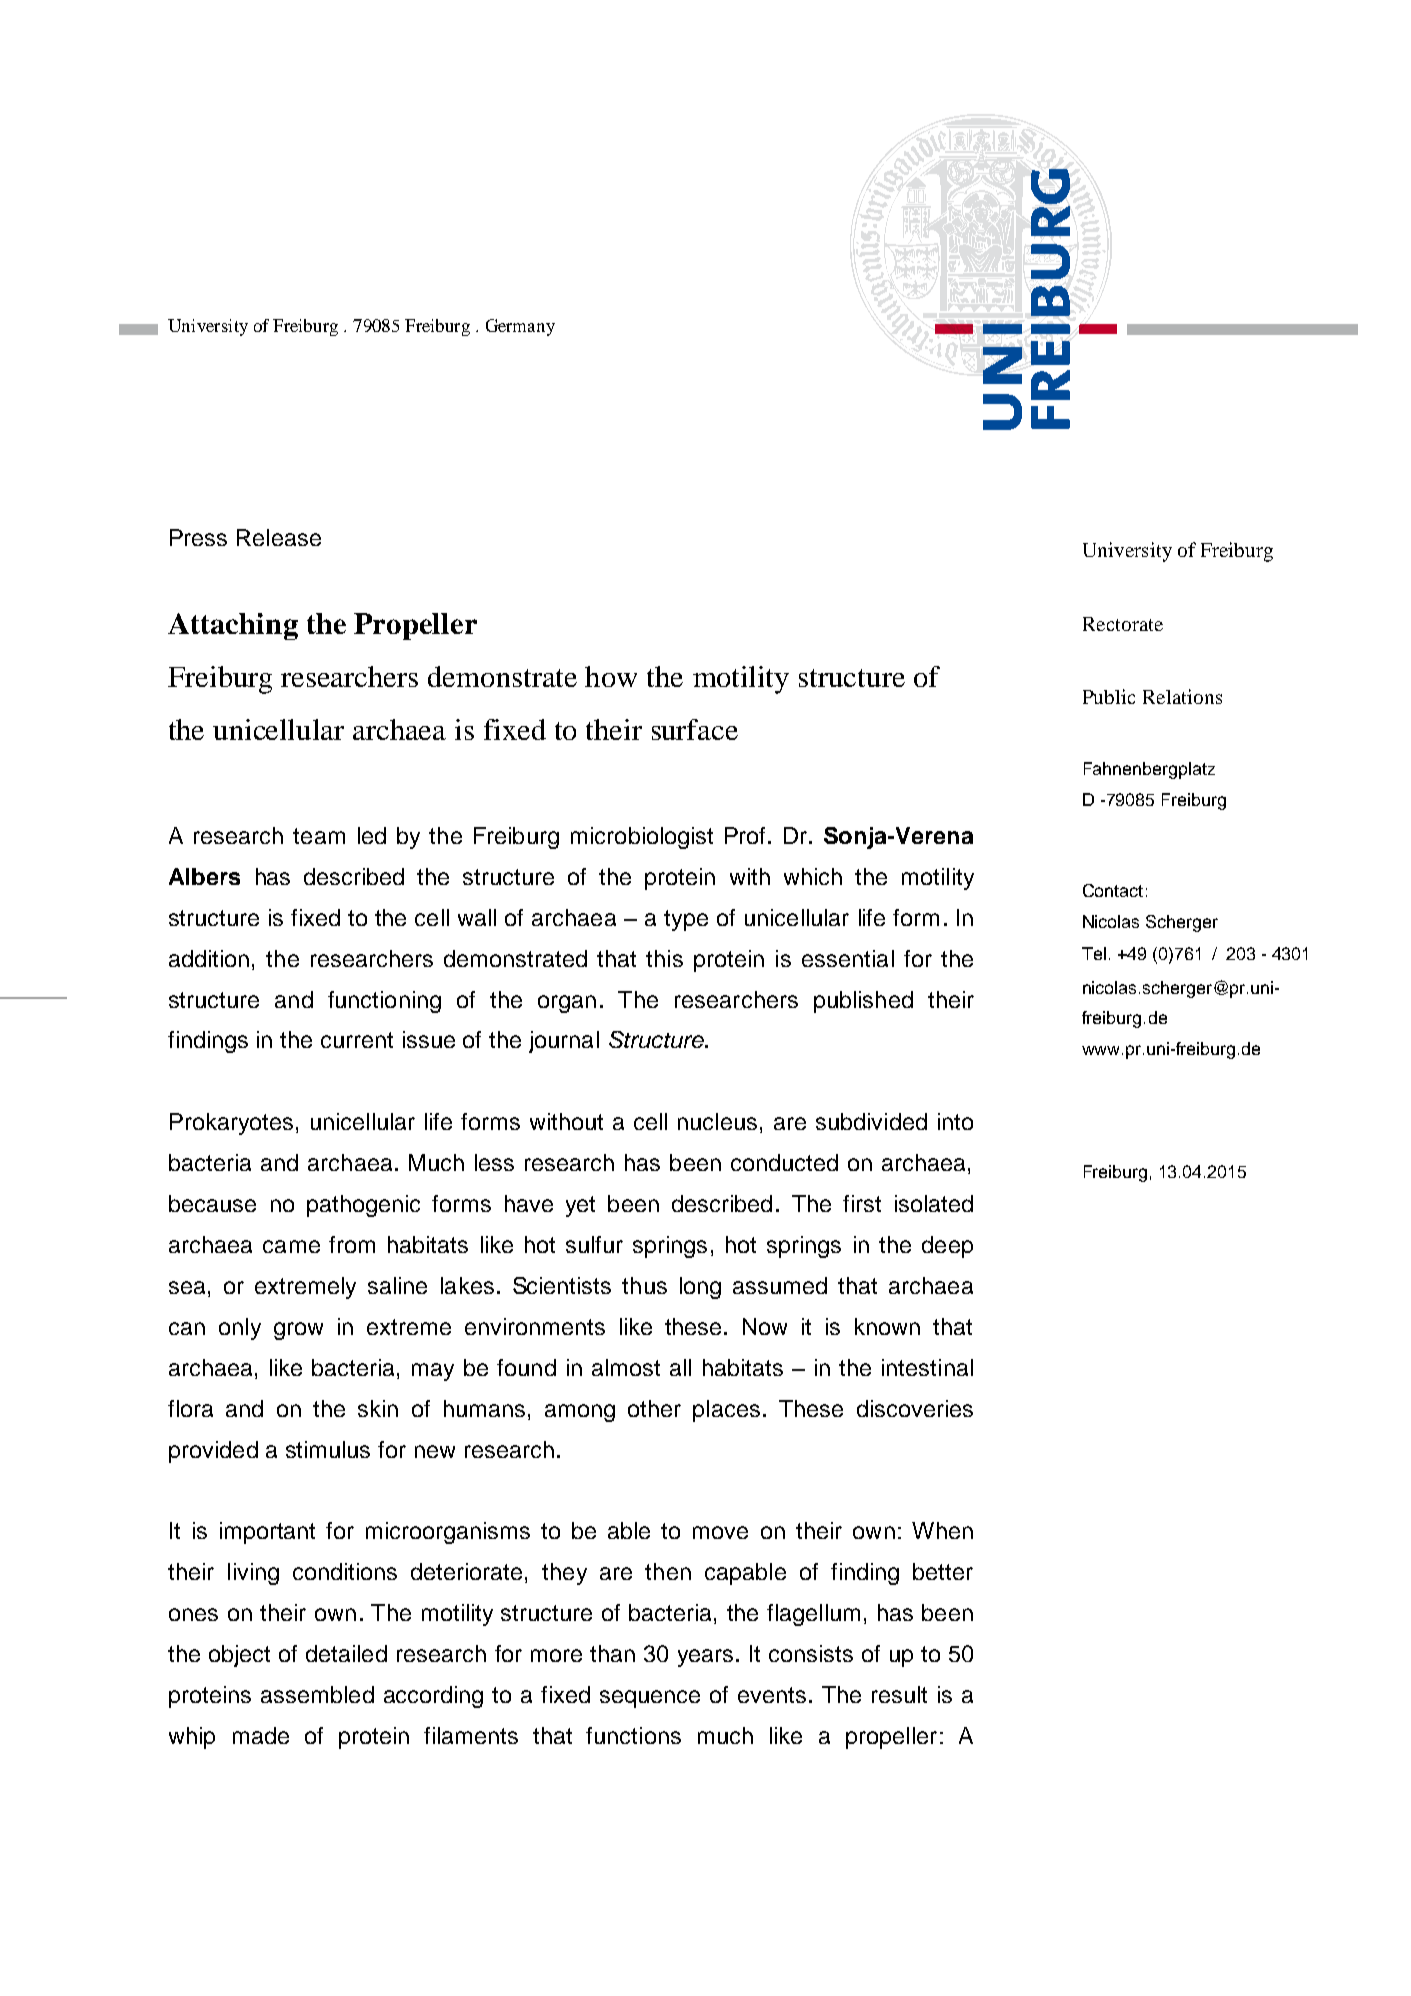  What do you see at coordinates (1109, 696) in the image?
I see `Public` at bounding box center [1109, 696].
